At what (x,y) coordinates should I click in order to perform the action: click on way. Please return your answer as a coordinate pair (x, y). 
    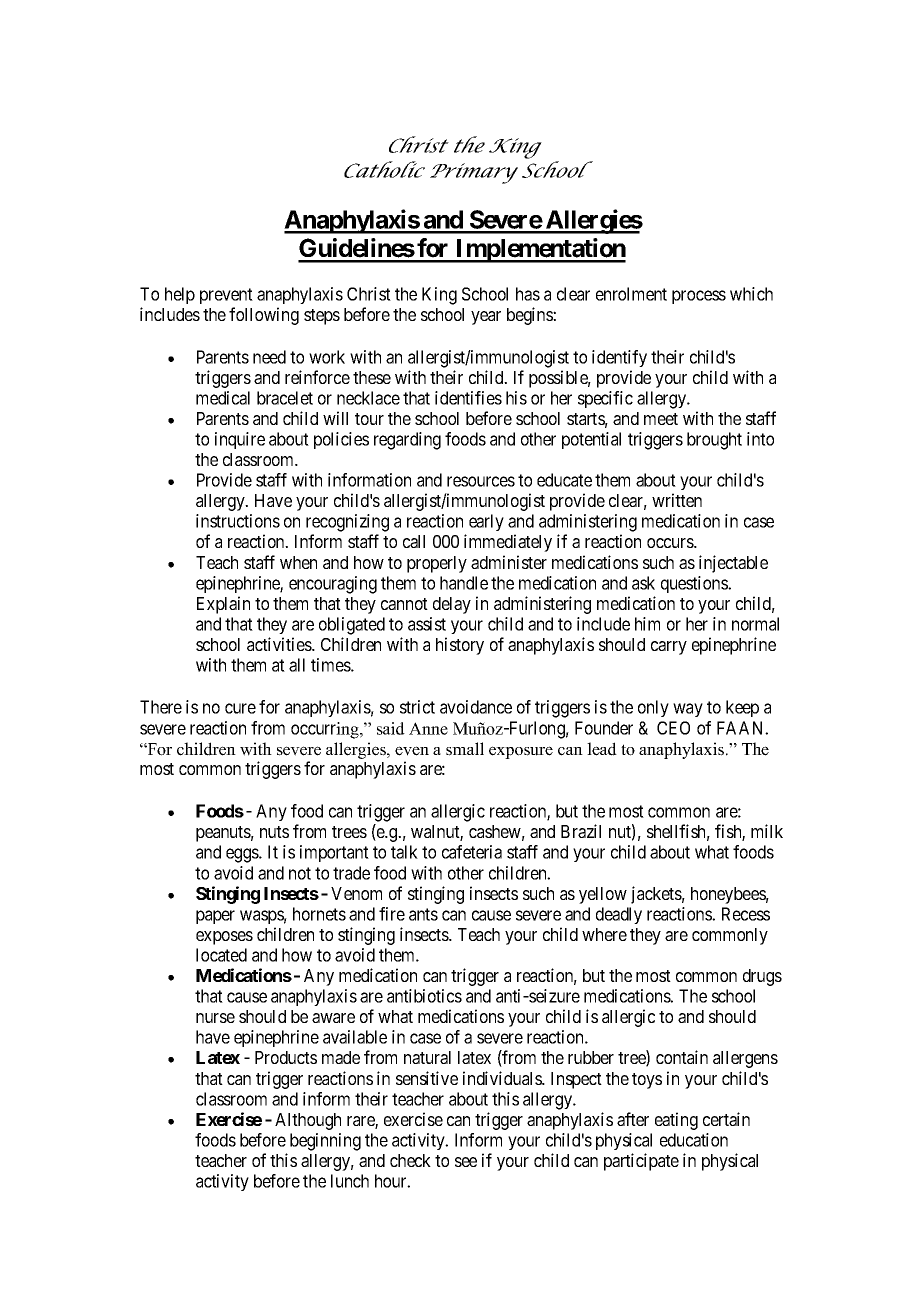
    Looking at the image, I should click on (688, 710).
